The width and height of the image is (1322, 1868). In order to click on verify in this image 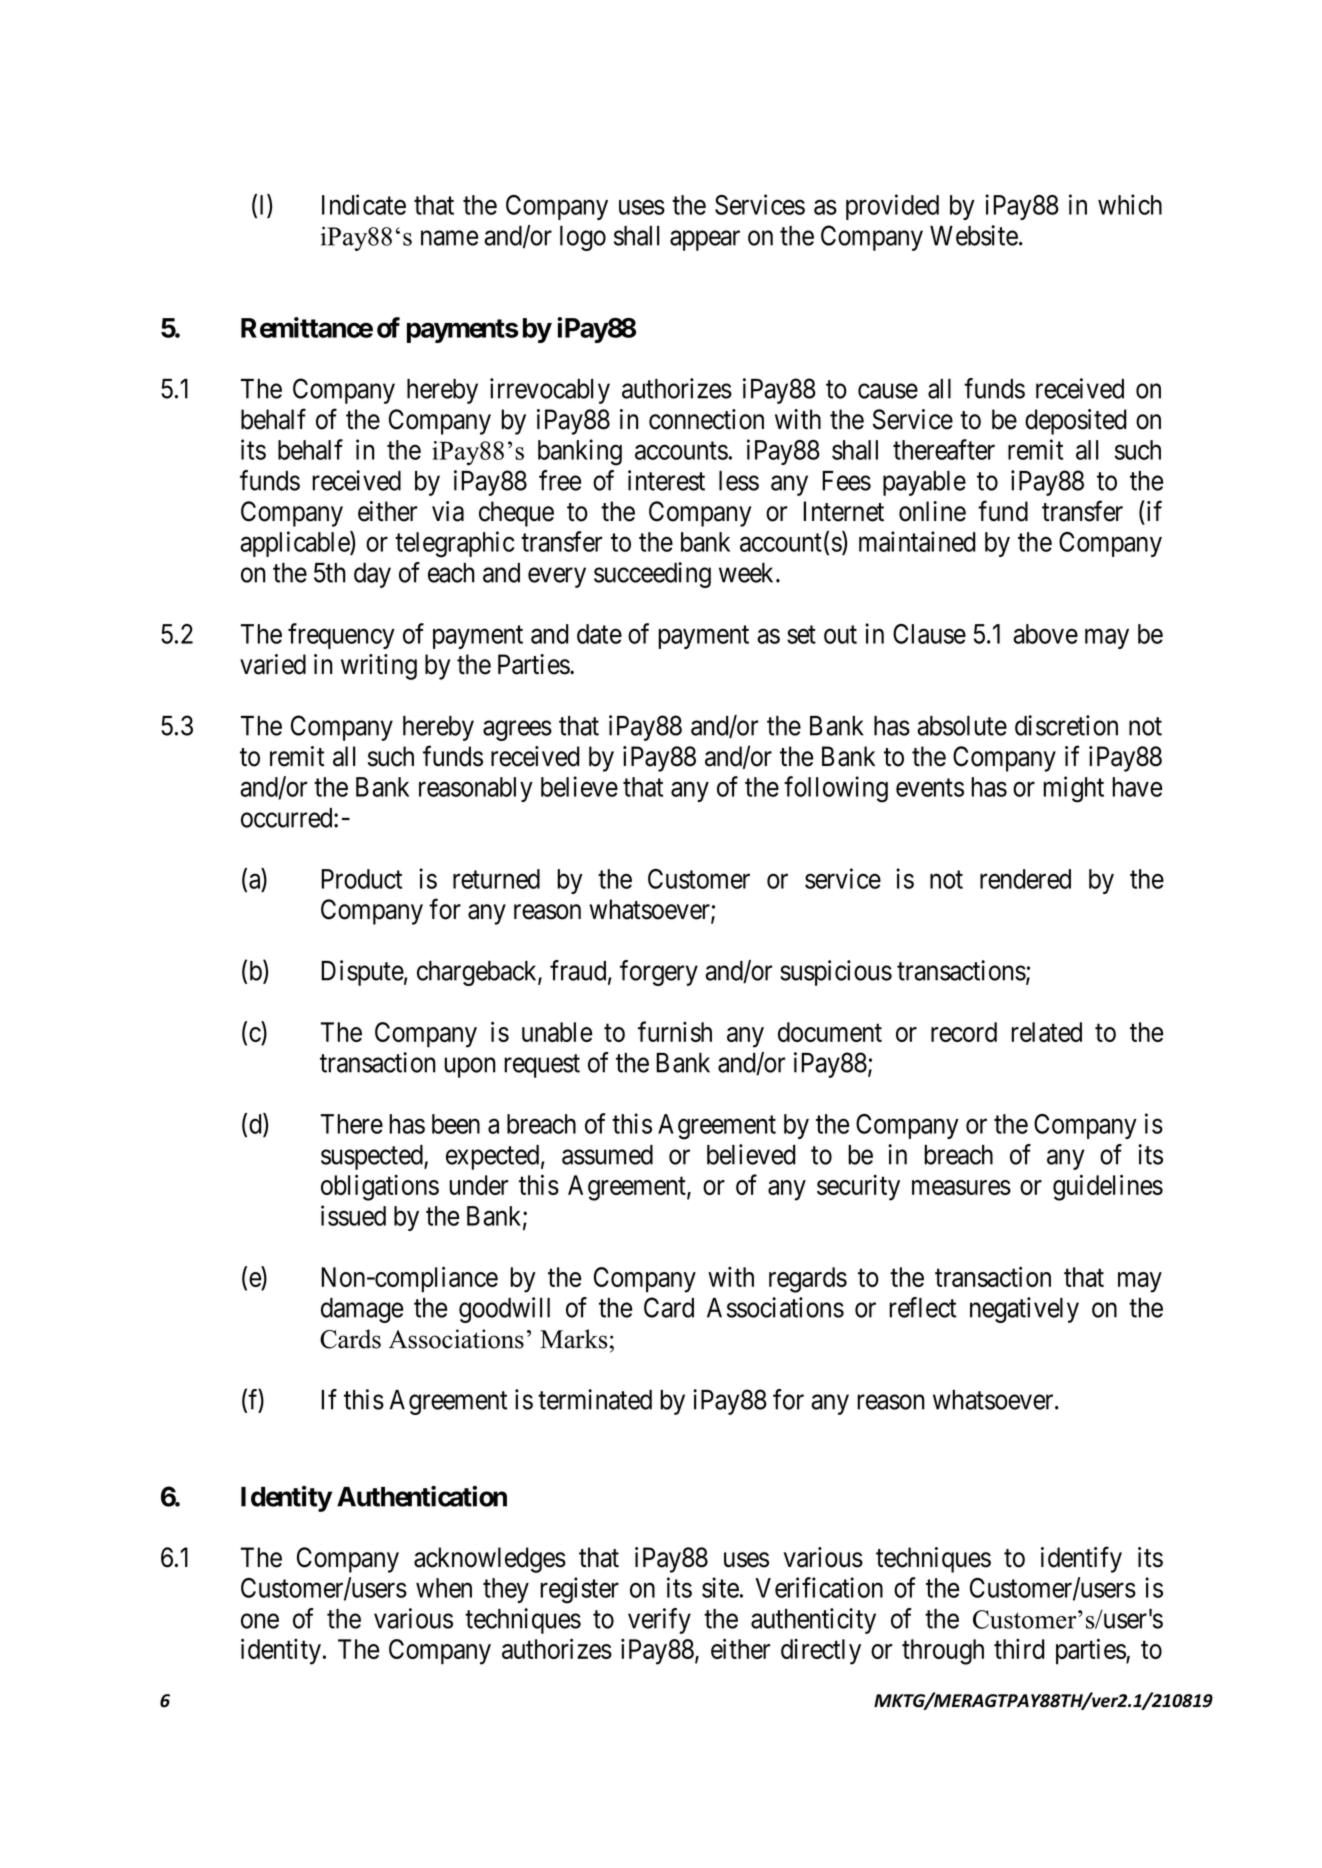, I will do `click(659, 1621)`.
